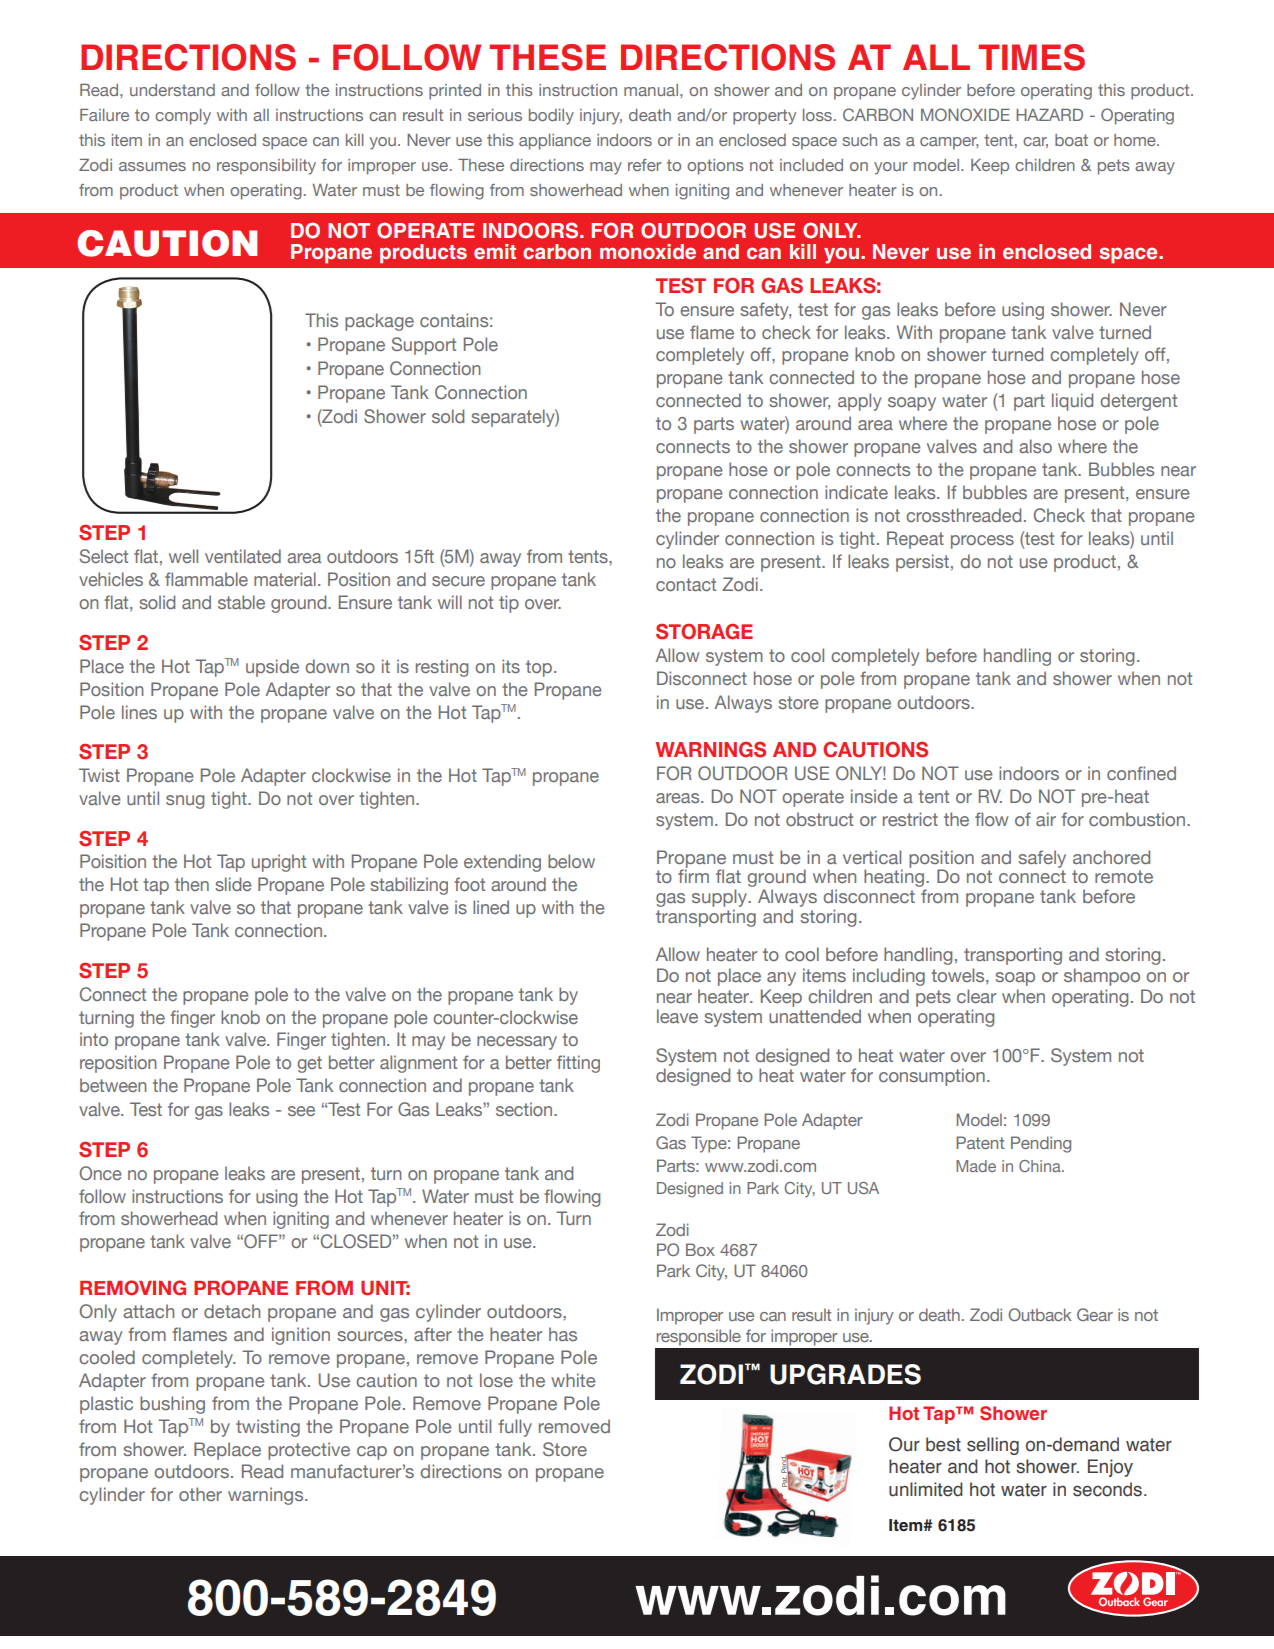 The height and width of the screenshot is (1649, 1274). I want to click on also, so click(1035, 446).
